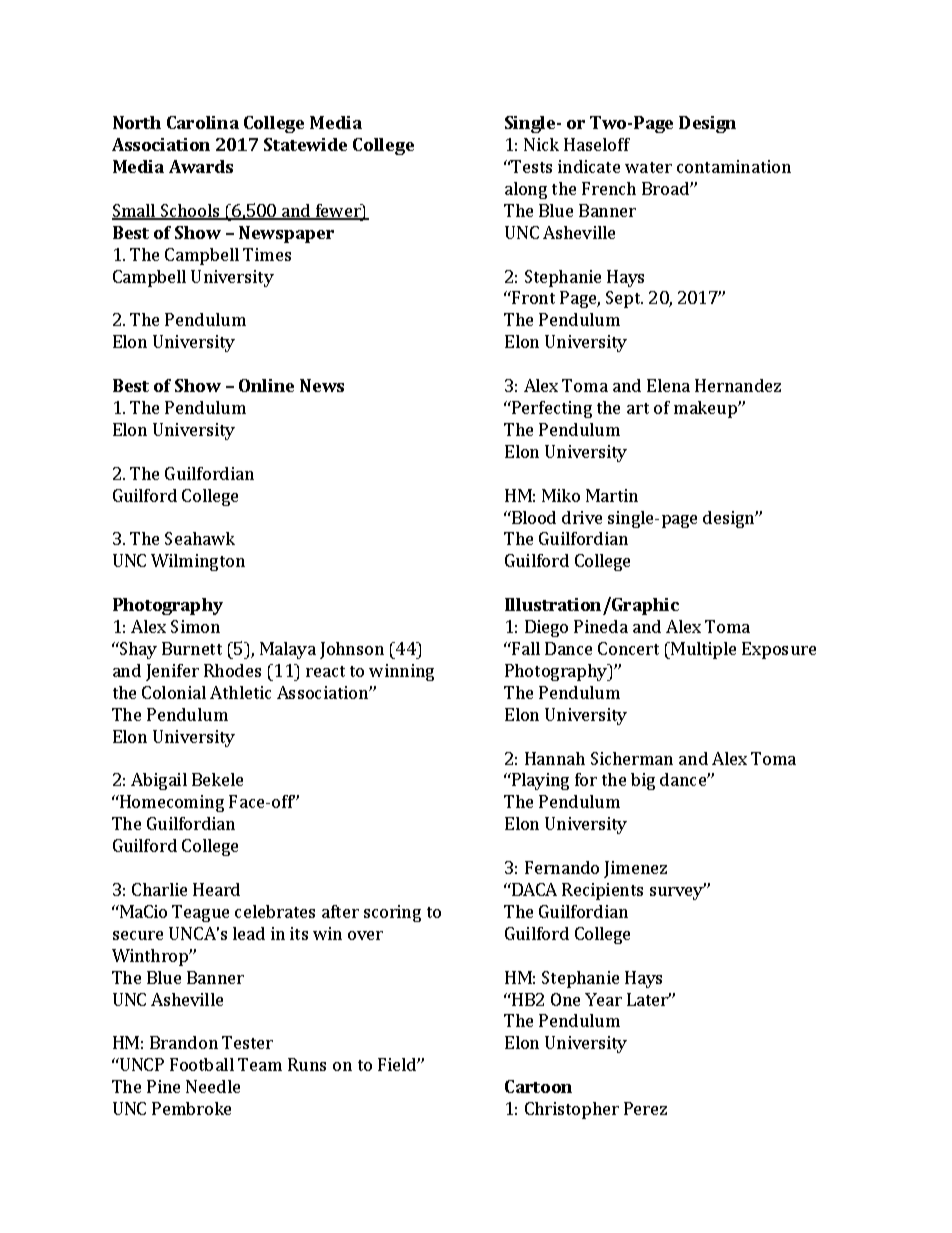 The width and height of the screenshot is (952, 1233). What do you see at coordinates (266, 385) in the screenshot?
I see `Online` at bounding box center [266, 385].
